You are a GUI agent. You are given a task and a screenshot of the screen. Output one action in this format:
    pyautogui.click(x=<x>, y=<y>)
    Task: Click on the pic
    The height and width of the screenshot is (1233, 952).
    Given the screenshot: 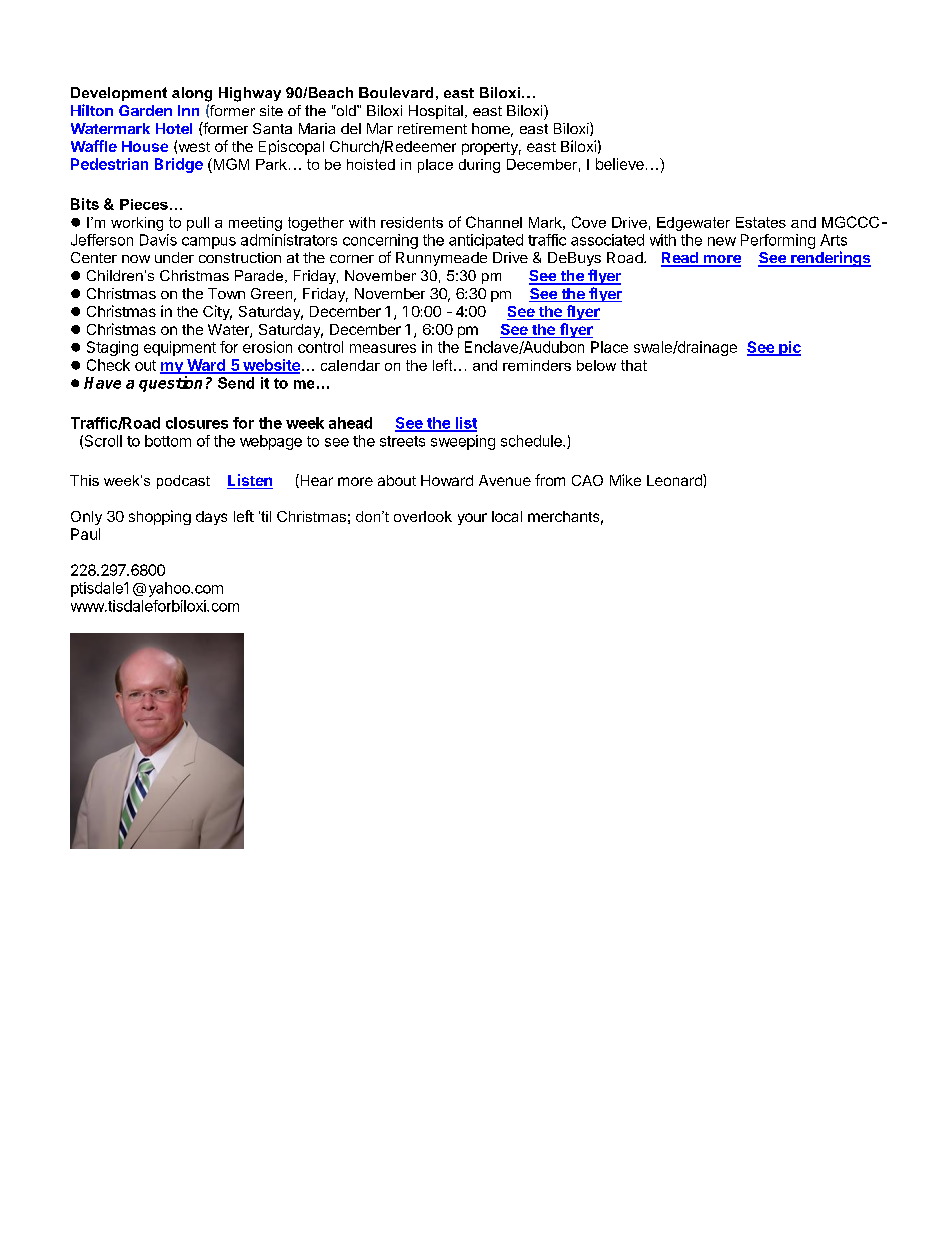 What is the action you would take?
    pyautogui.click(x=789, y=348)
